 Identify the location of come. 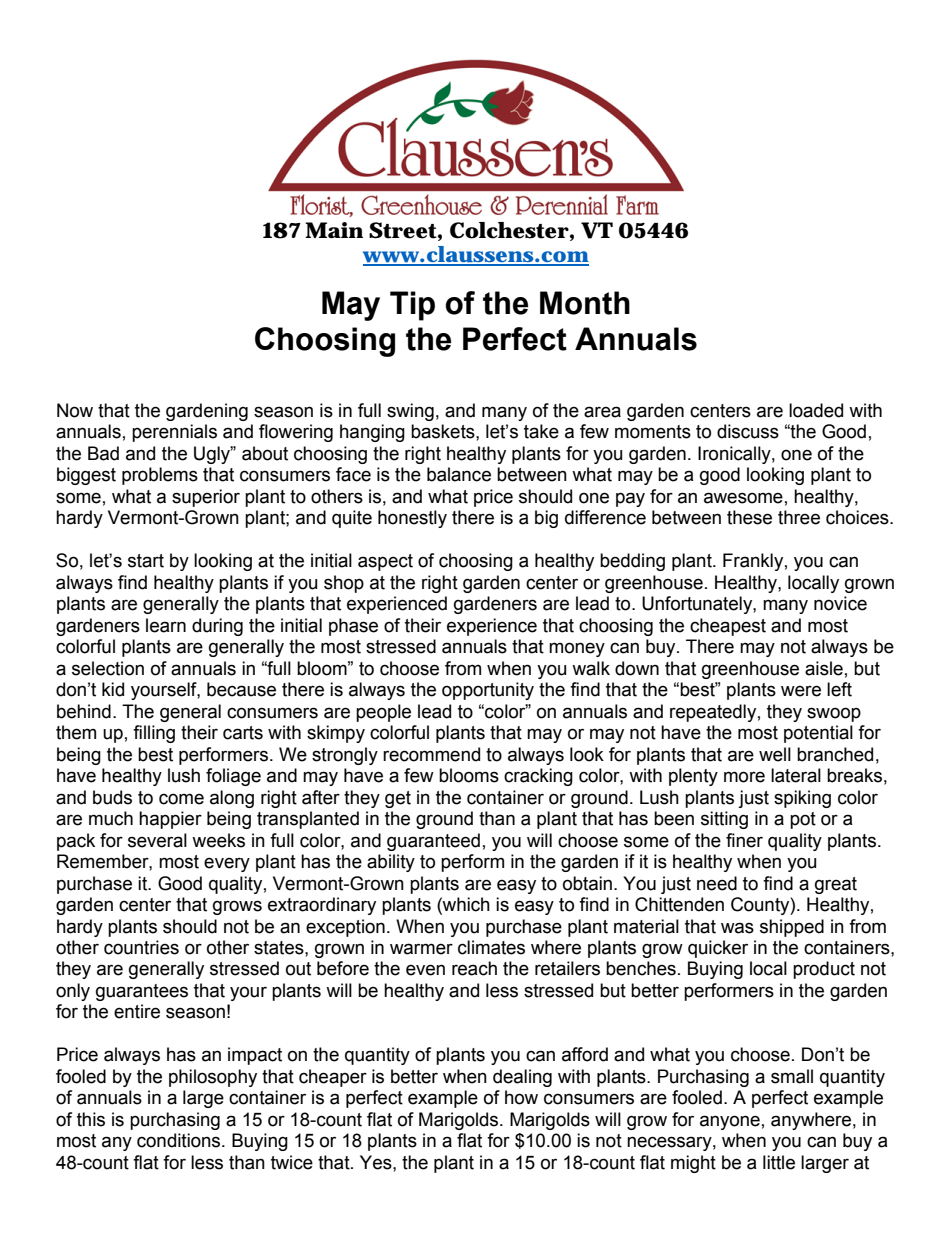
(181, 799).
